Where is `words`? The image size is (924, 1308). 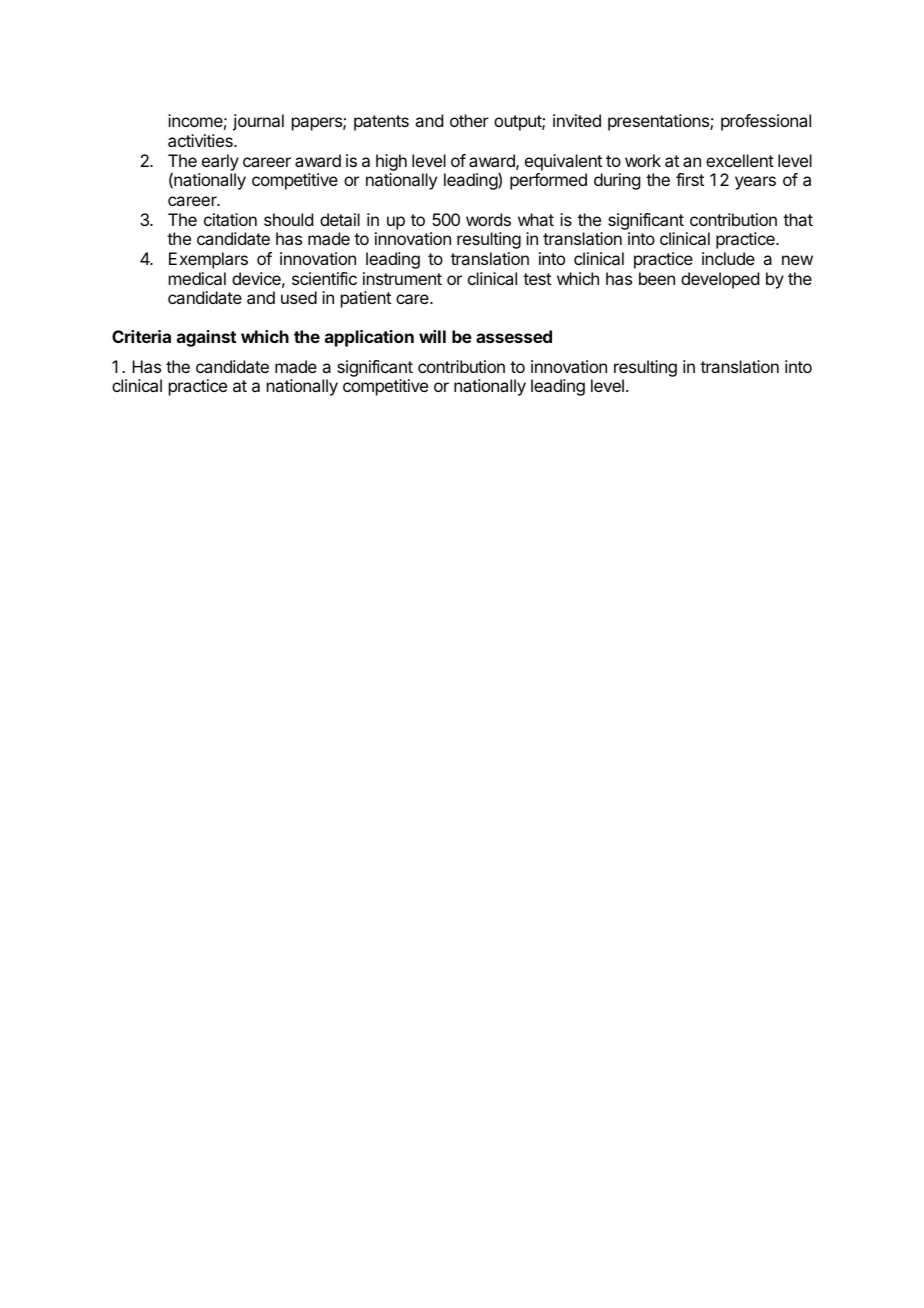 words is located at coordinates (488, 219).
